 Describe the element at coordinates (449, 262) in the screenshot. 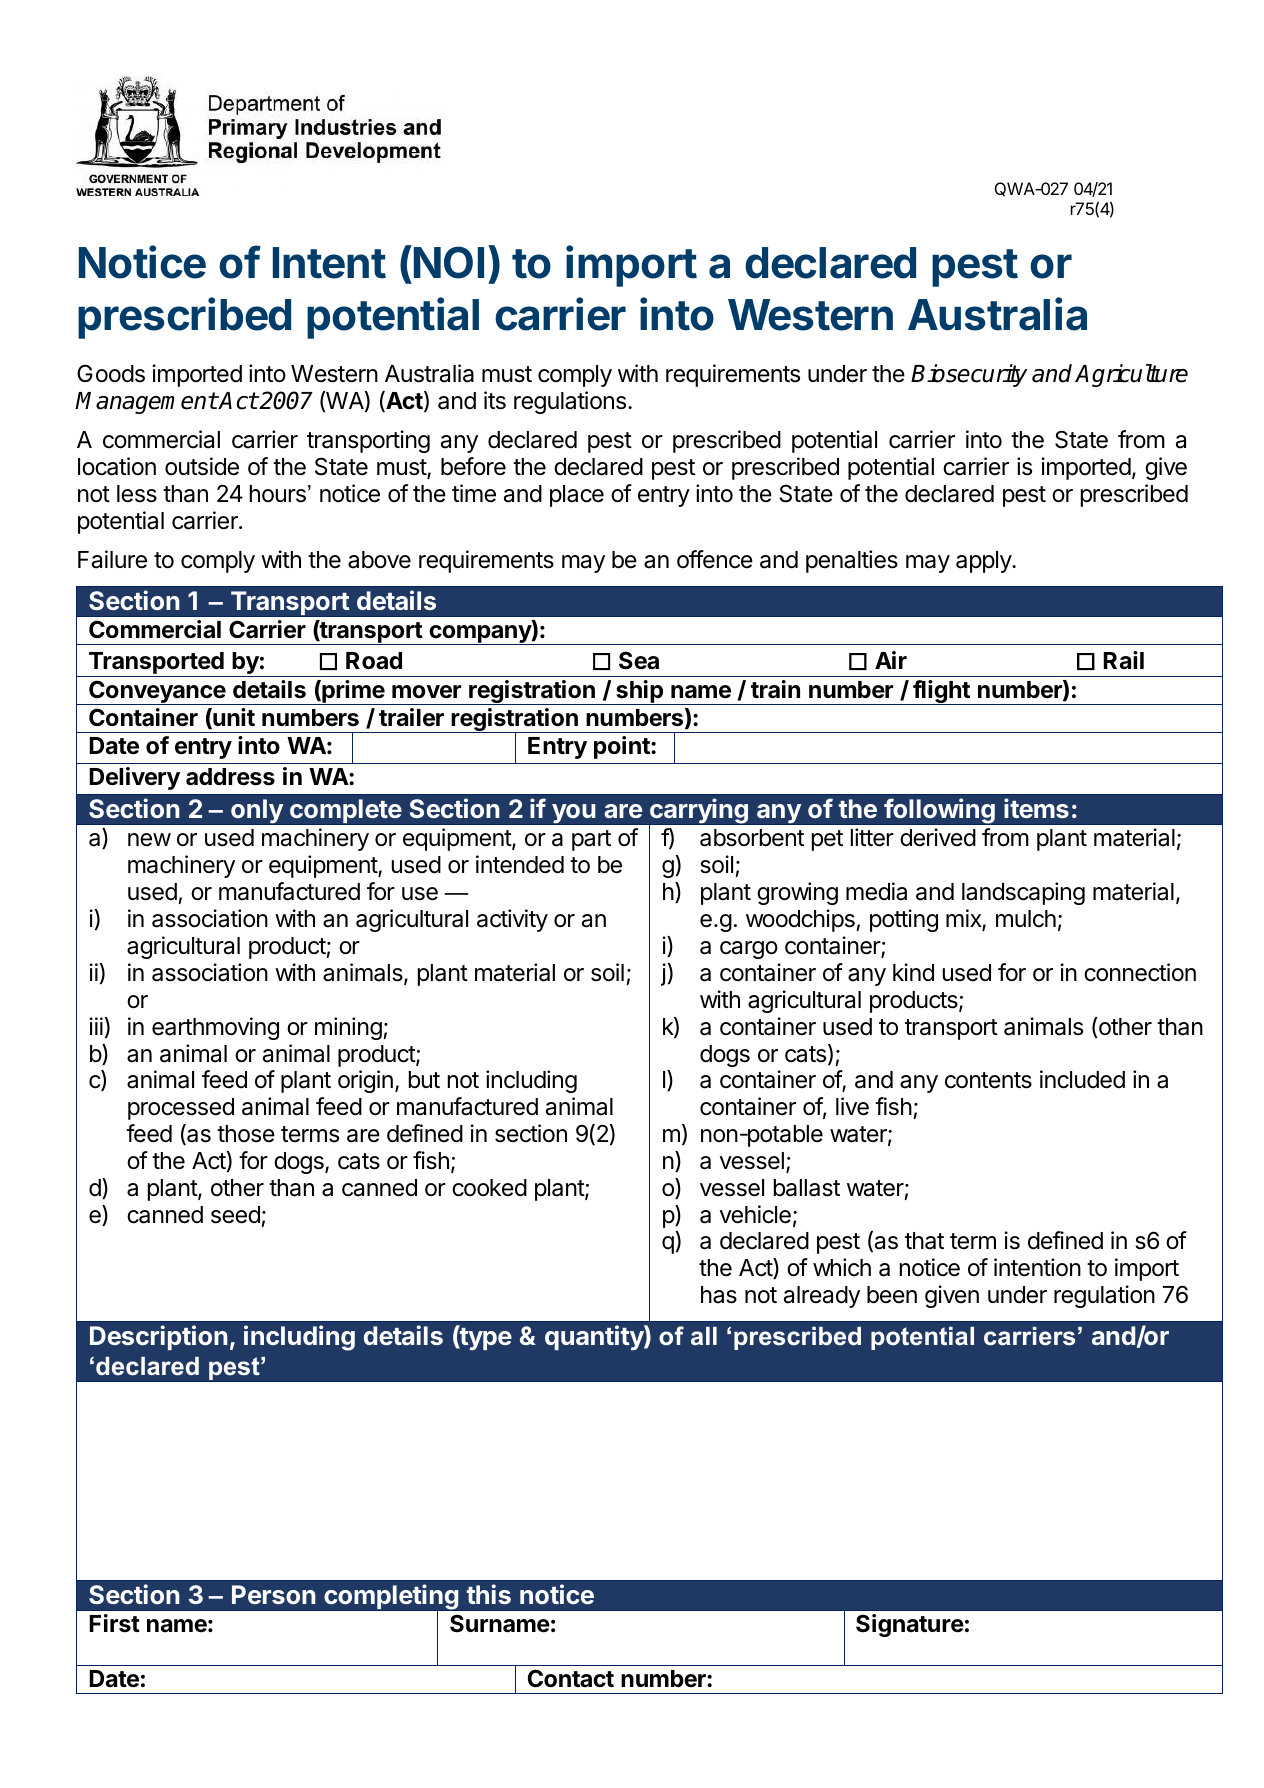

I see `NOI` at that location.
